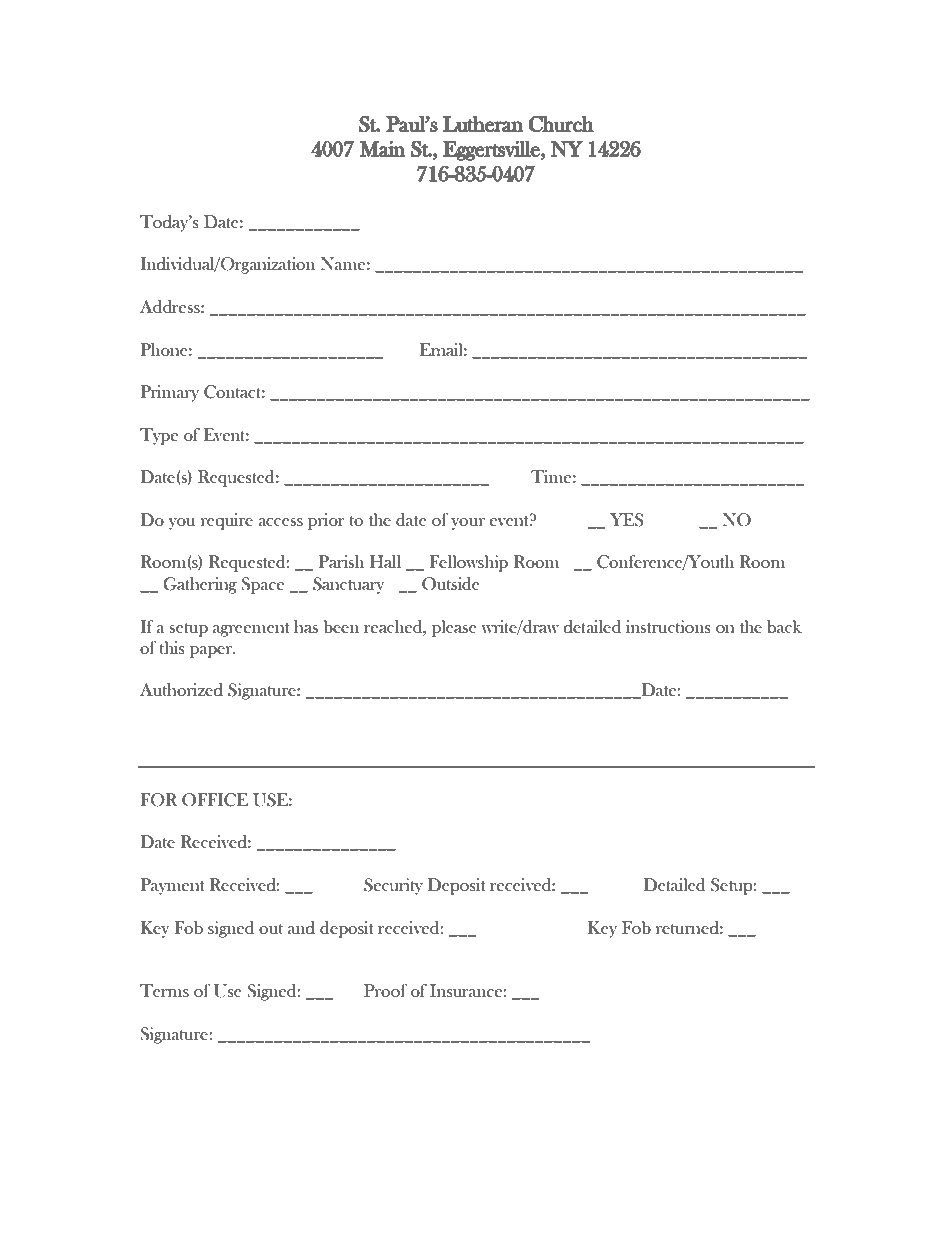 The image size is (952, 1233). I want to click on Terms, so click(164, 990).
